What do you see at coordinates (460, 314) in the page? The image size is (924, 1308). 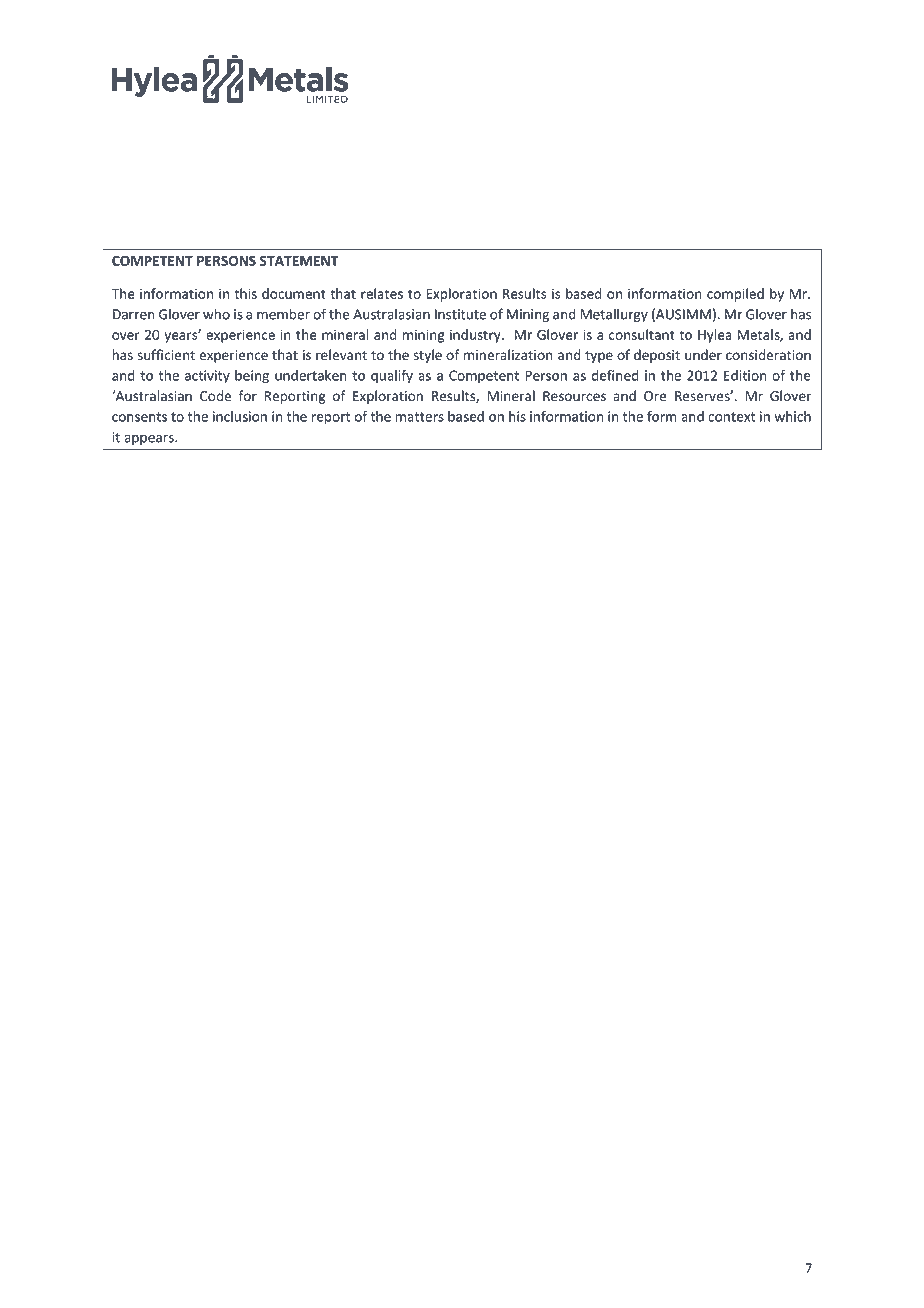 I see `Institute` at bounding box center [460, 314].
